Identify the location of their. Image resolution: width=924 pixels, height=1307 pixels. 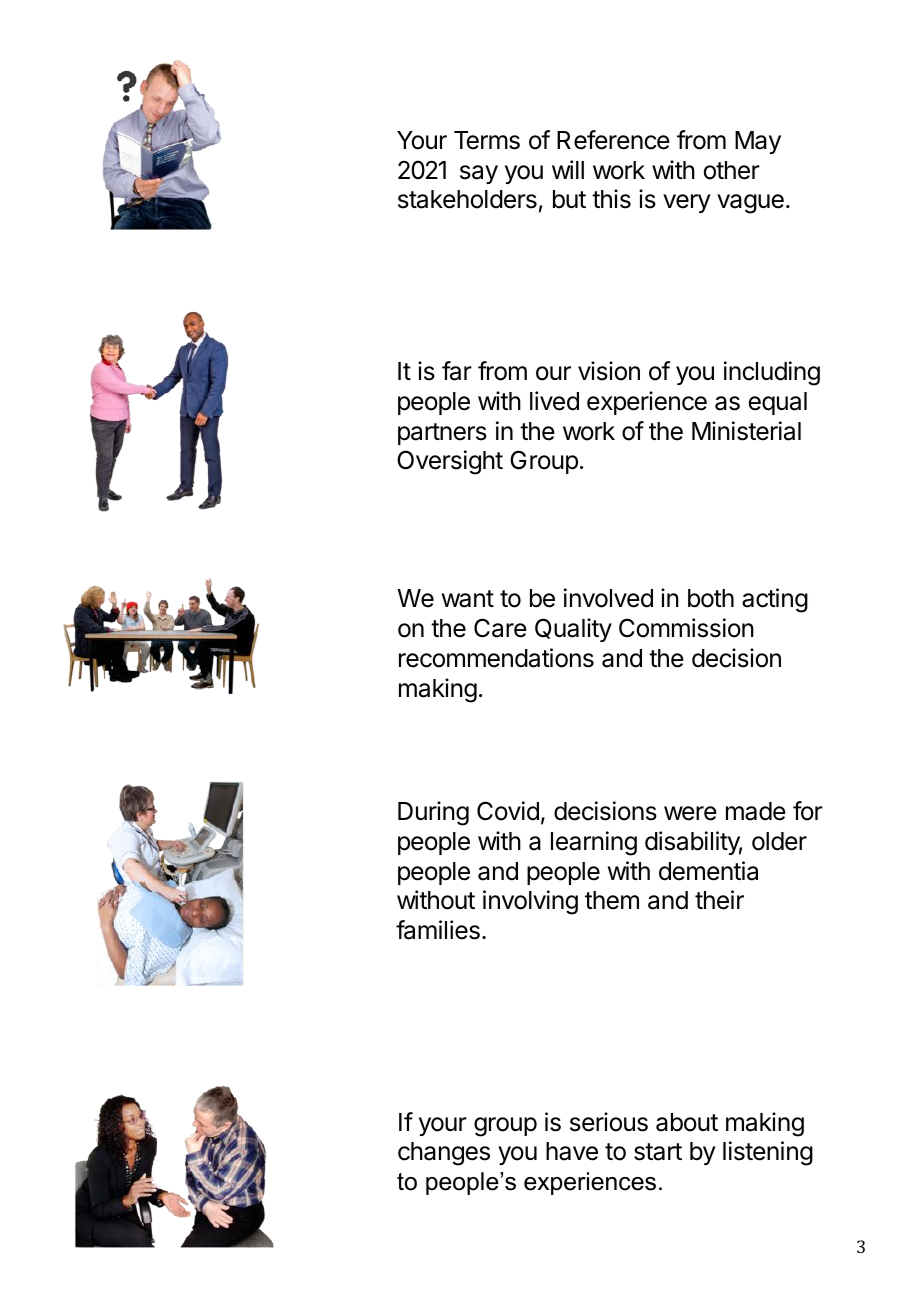
(719, 900).
